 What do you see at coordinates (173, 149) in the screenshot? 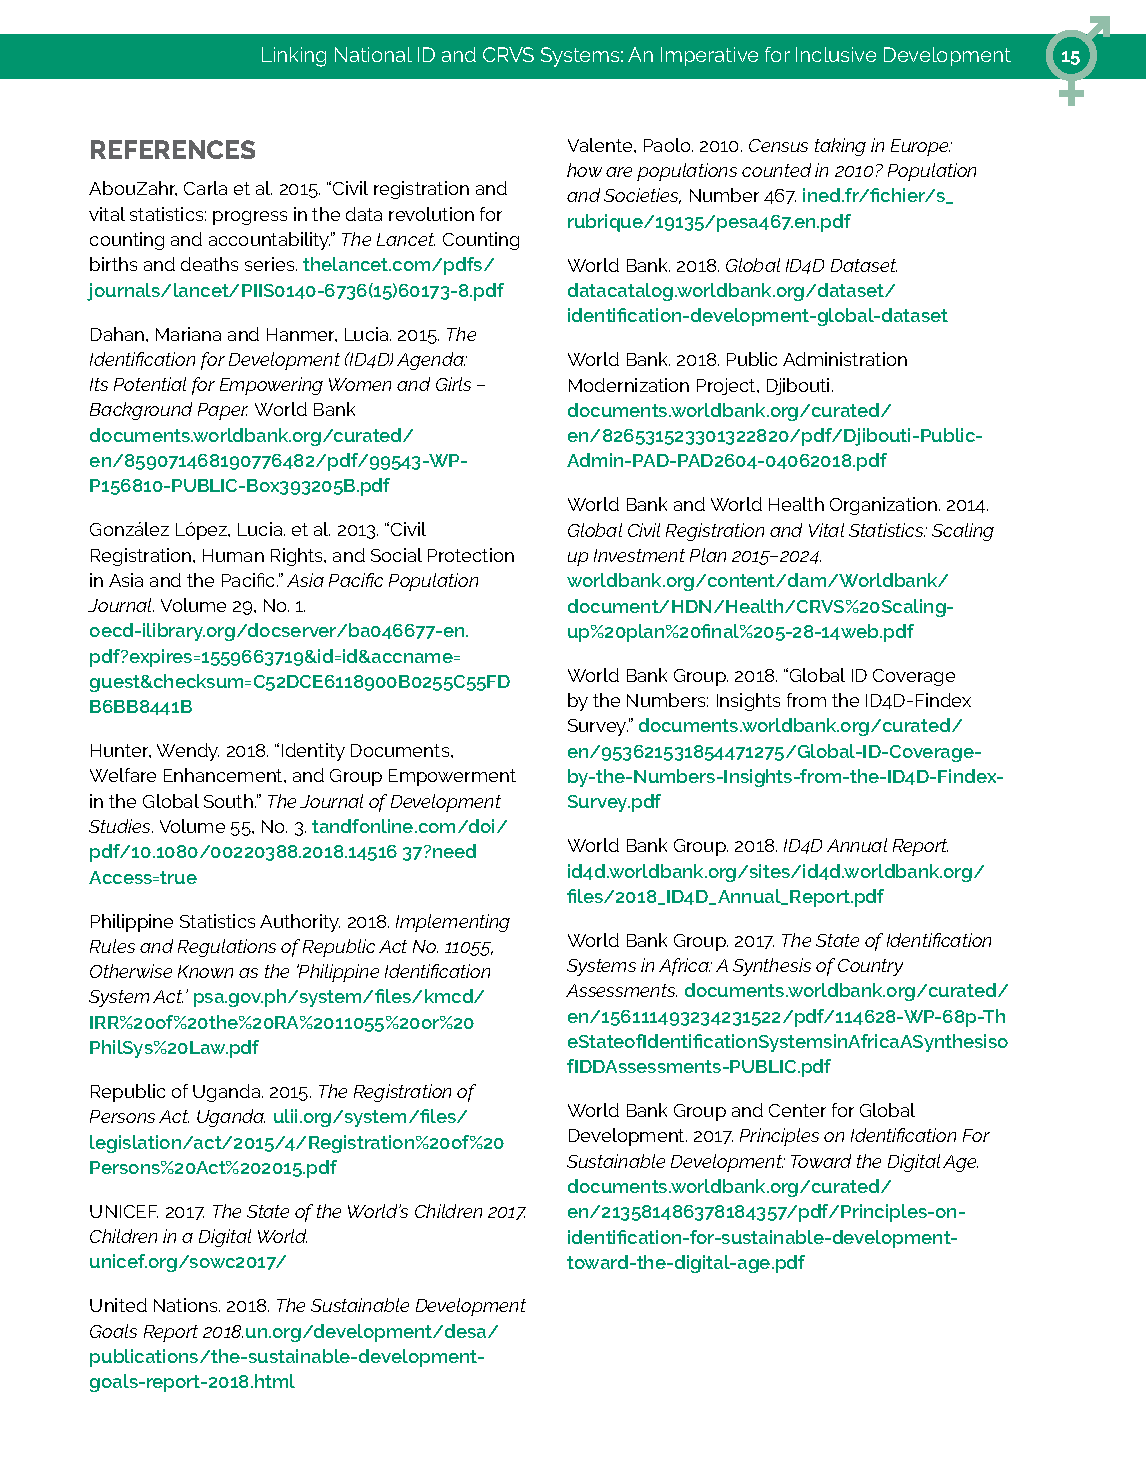
I see `REFERENCES` at bounding box center [173, 149].
